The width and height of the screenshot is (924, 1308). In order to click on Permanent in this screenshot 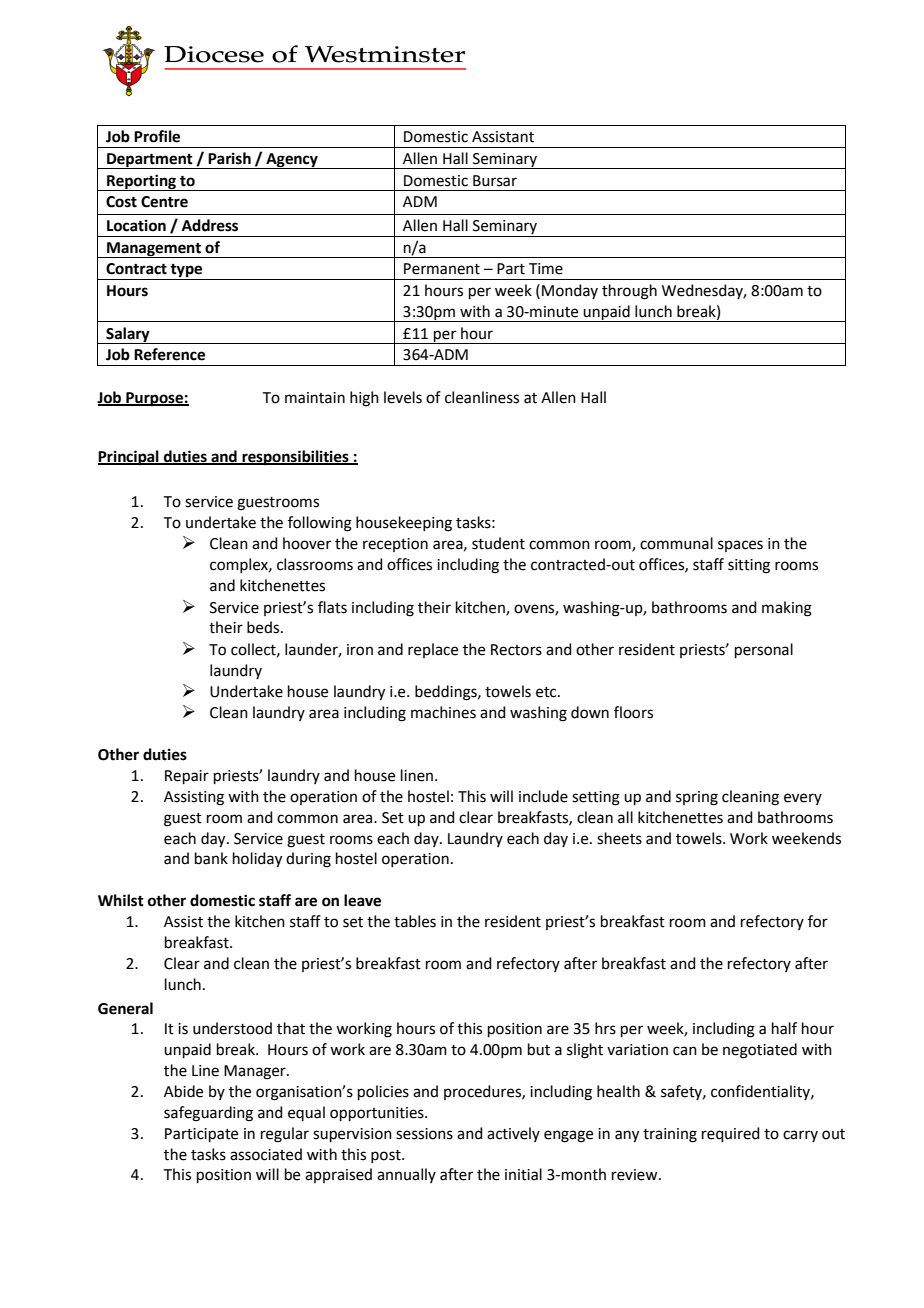, I will do `click(442, 269)`.
